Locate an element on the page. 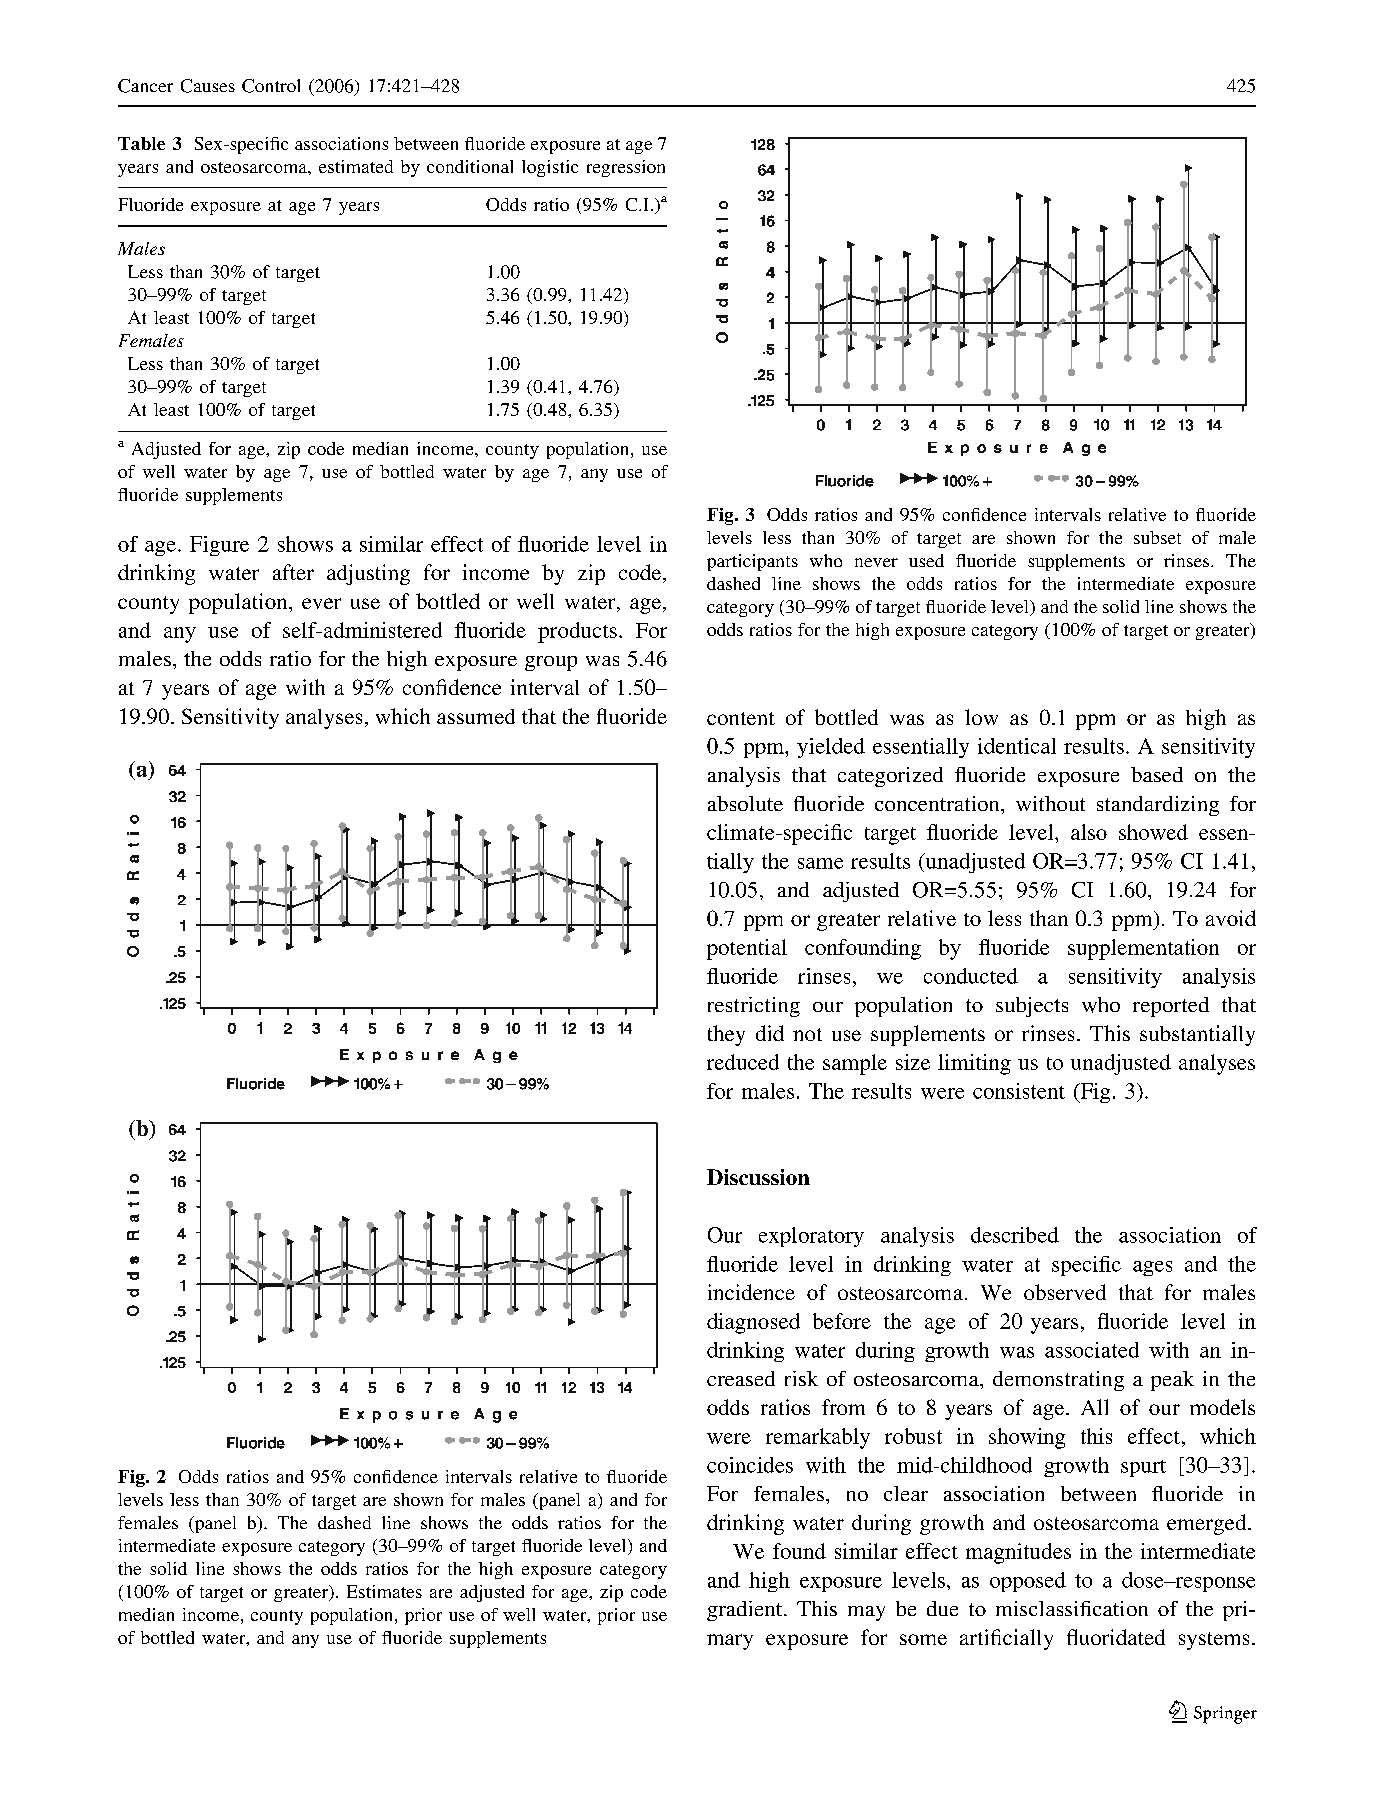  regression is located at coordinates (626, 168).
